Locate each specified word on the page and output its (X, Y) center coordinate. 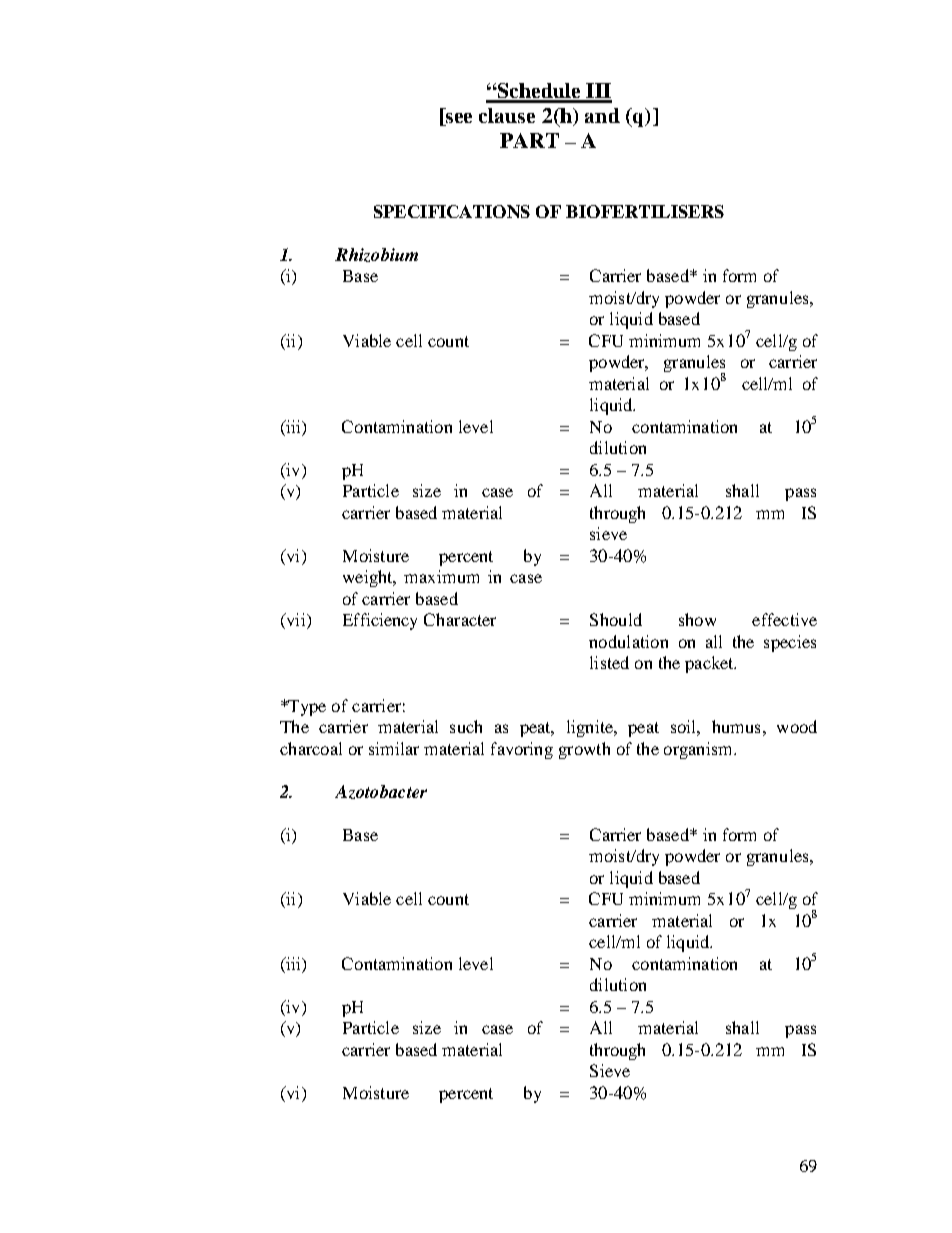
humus (736, 726)
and (602, 115)
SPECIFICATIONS (452, 211)
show (697, 619)
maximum (441, 576)
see (459, 118)
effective (784, 619)
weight (369, 578)
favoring (522, 750)
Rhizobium (376, 255)
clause (507, 115)
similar (394, 748)
